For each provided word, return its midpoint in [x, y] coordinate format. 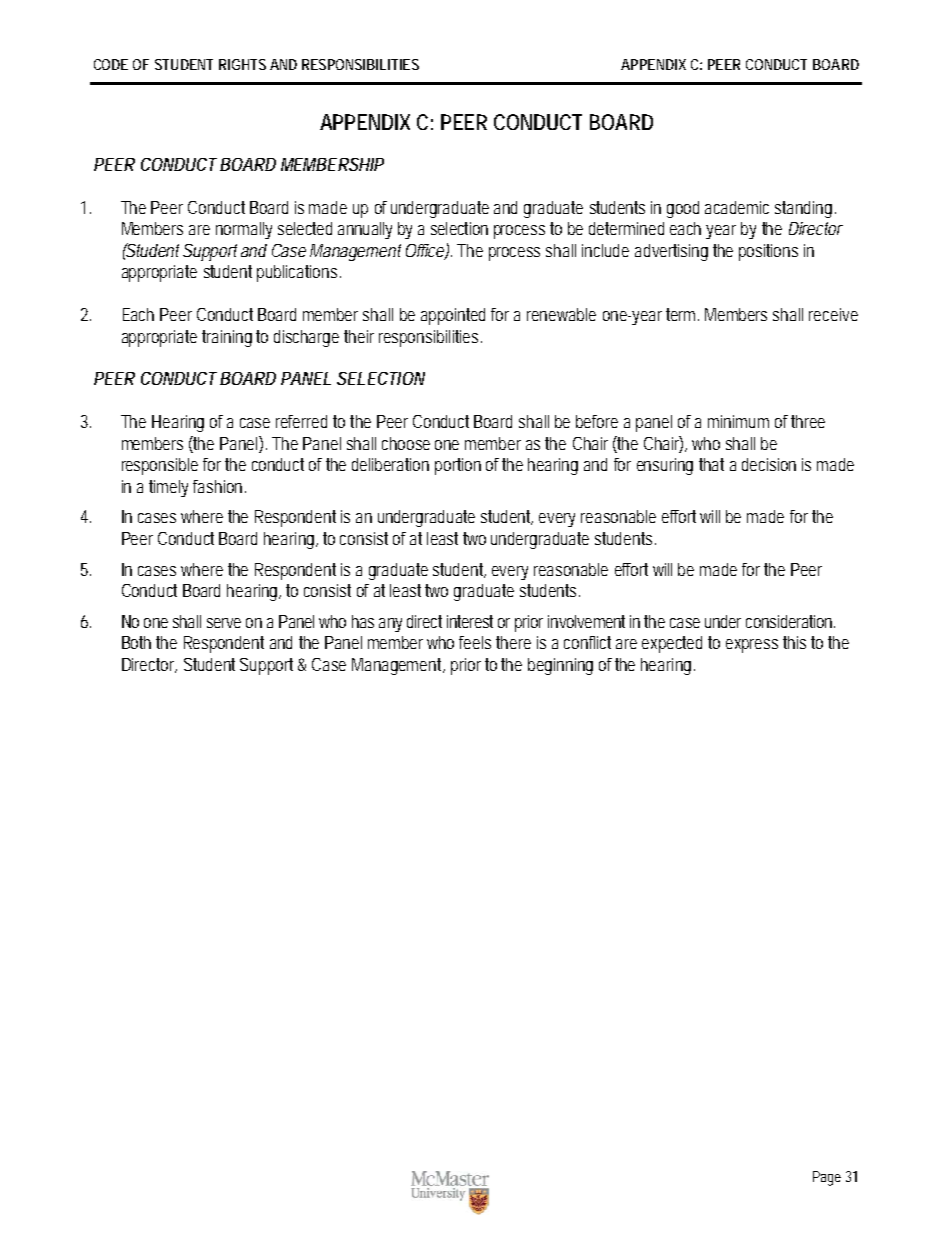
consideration [790, 621]
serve [224, 623]
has [363, 621]
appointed [456, 316]
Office [427, 251]
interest [470, 621]
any [390, 625]
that [711, 464]
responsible [163, 466]
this [797, 642]
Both [139, 642]
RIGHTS [242, 64]
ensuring [665, 466]
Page [827, 1178]
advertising [674, 252]
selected [305, 228]
